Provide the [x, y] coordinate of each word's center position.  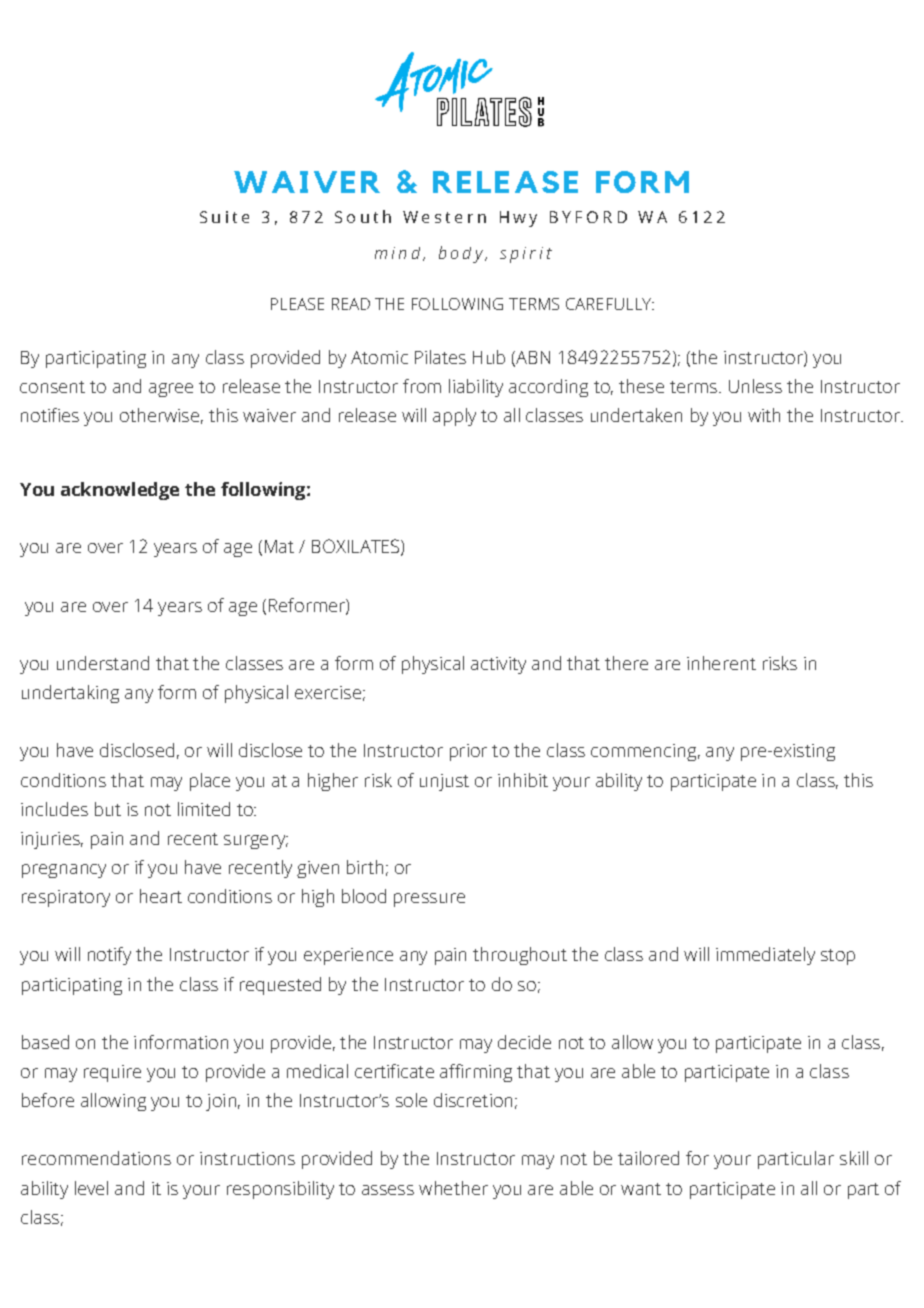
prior [468, 752]
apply [454, 417]
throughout [520, 956]
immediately [765, 956]
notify [109, 956]
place [210, 782]
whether [453, 1188]
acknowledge [120, 491]
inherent [721, 663]
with [764, 415]
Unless [755, 386]
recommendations [96, 1158]
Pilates [440, 357]
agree [171, 390]
